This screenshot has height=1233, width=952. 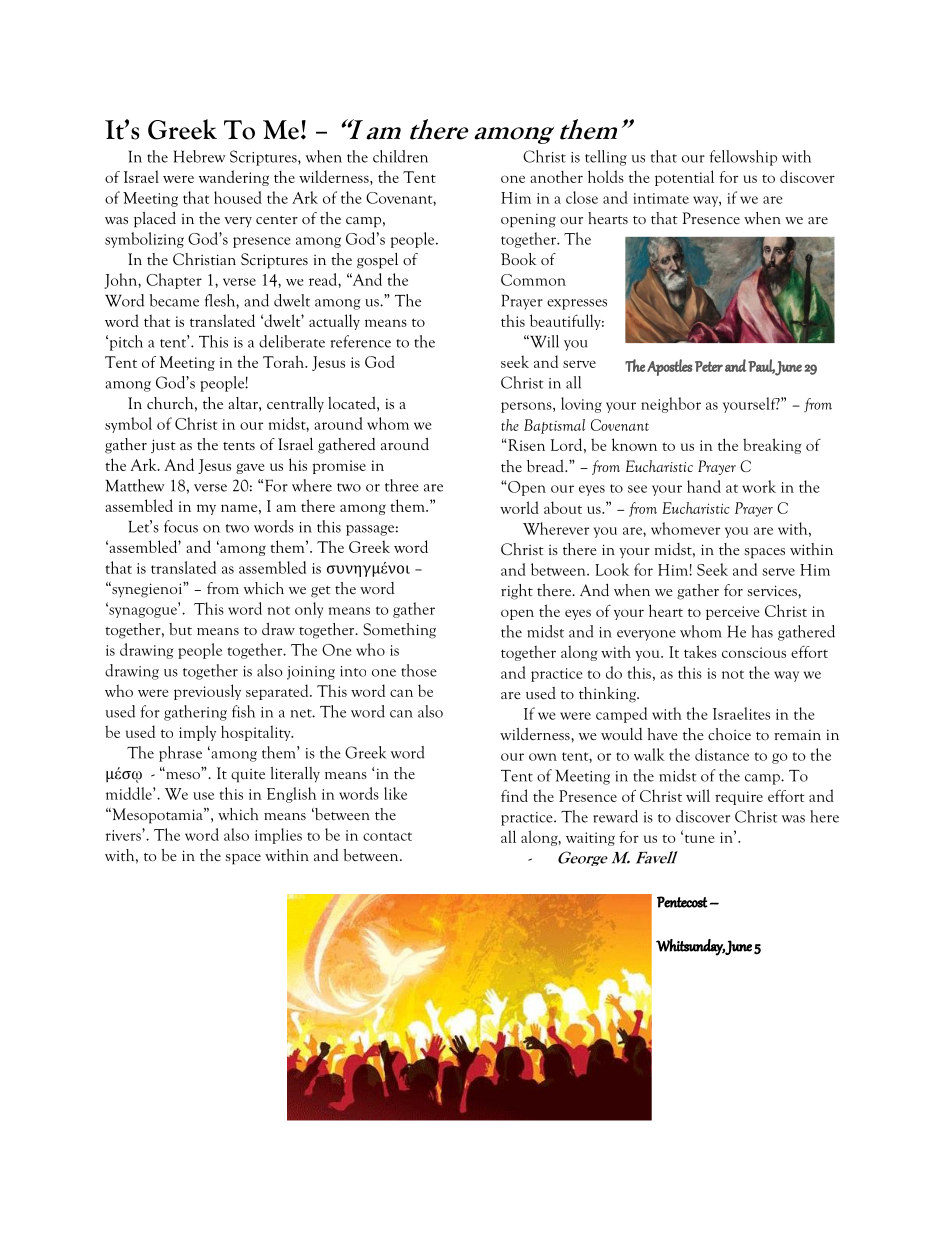 I want to click on choice, so click(x=729, y=734).
